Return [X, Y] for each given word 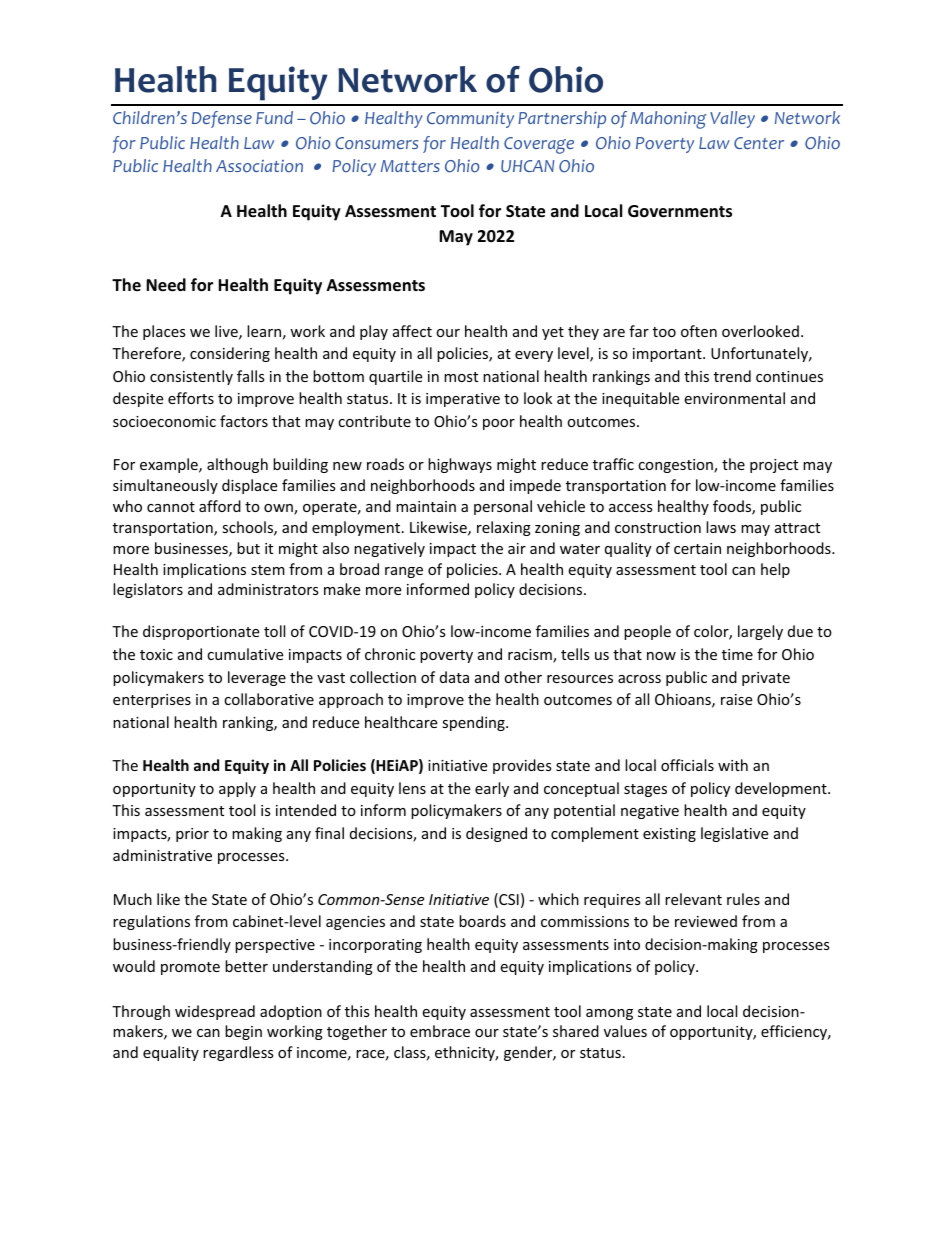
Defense [222, 119]
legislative [734, 834]
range [404, 572]
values [625, 1031]
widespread [215, 1012]
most [461, 377]
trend [732, 376]
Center [759, 143]
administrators [268, 589]
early [492, 789]
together [357, 1032]
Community [470, 120]
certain [697, 548]
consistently [191, 377]
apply [237, 789]
